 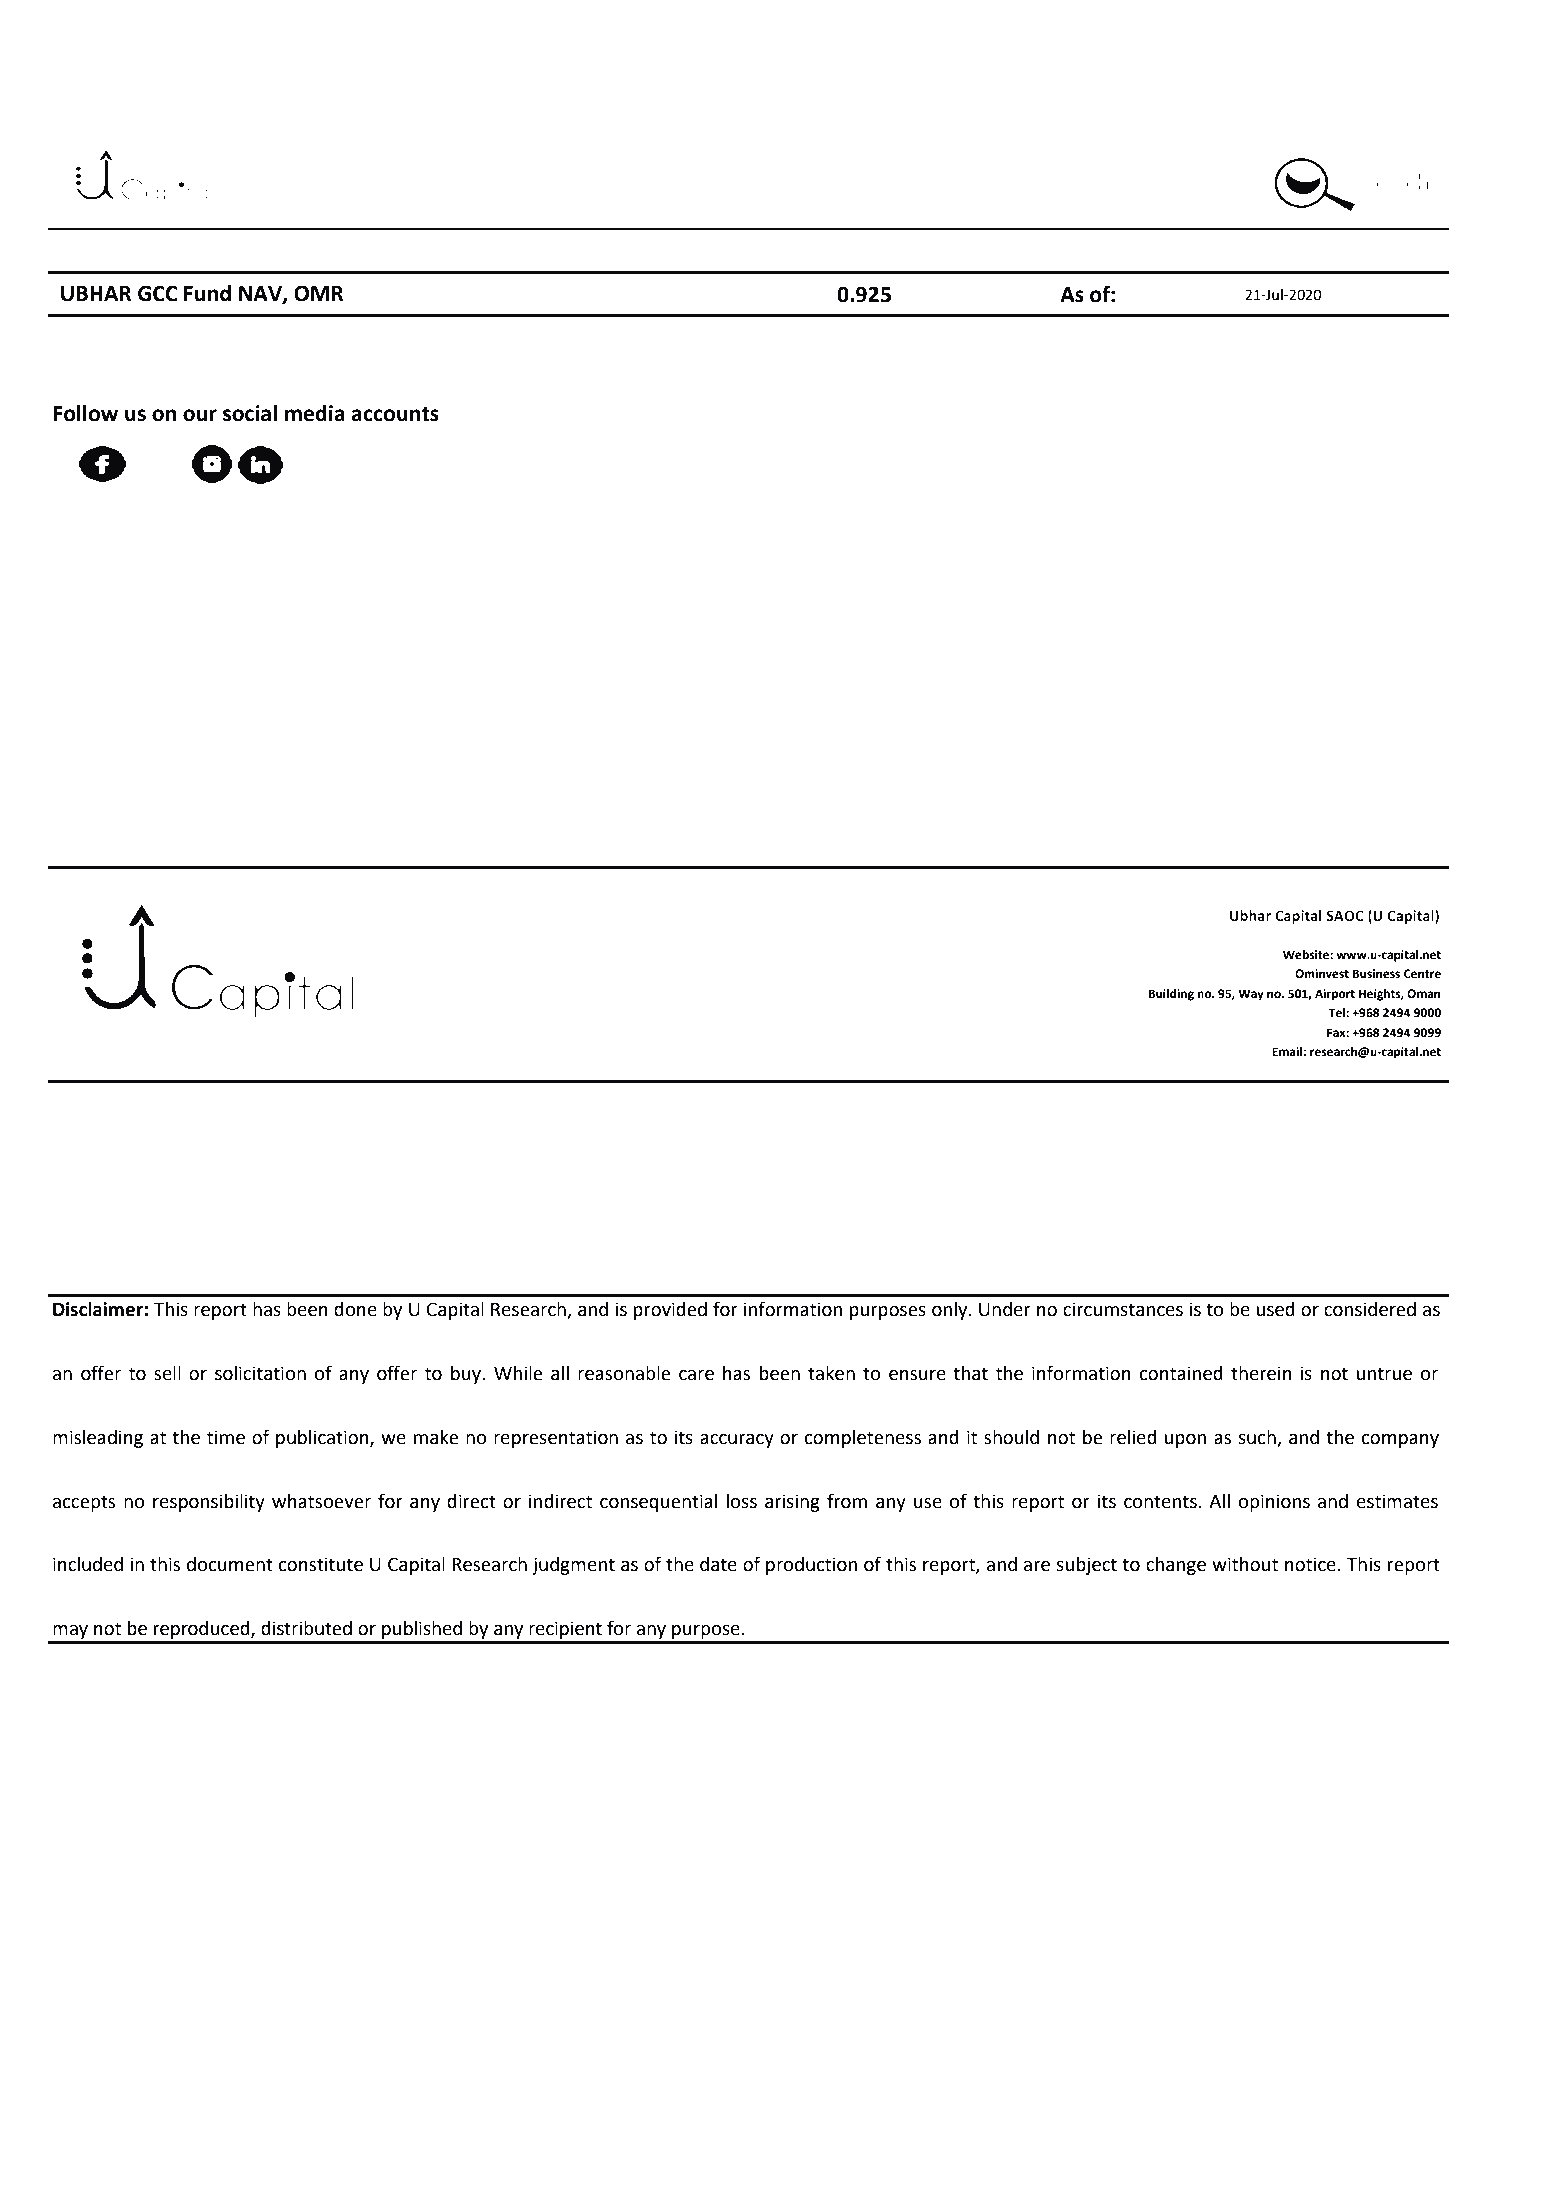 I want to click on without, so click(x=1245, y=1564).
